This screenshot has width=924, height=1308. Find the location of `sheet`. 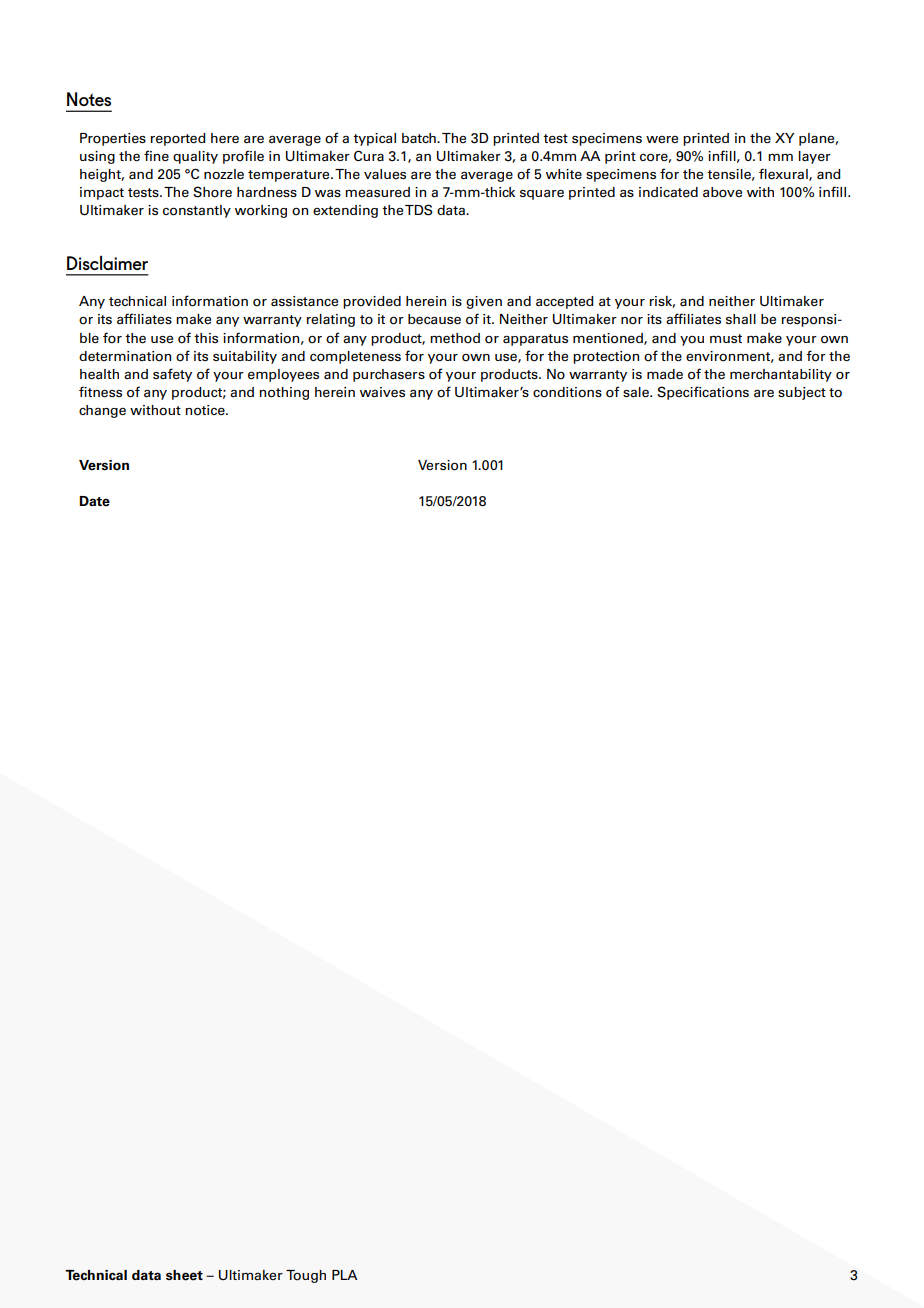

sheet is located at coordinates (184, 1275).
